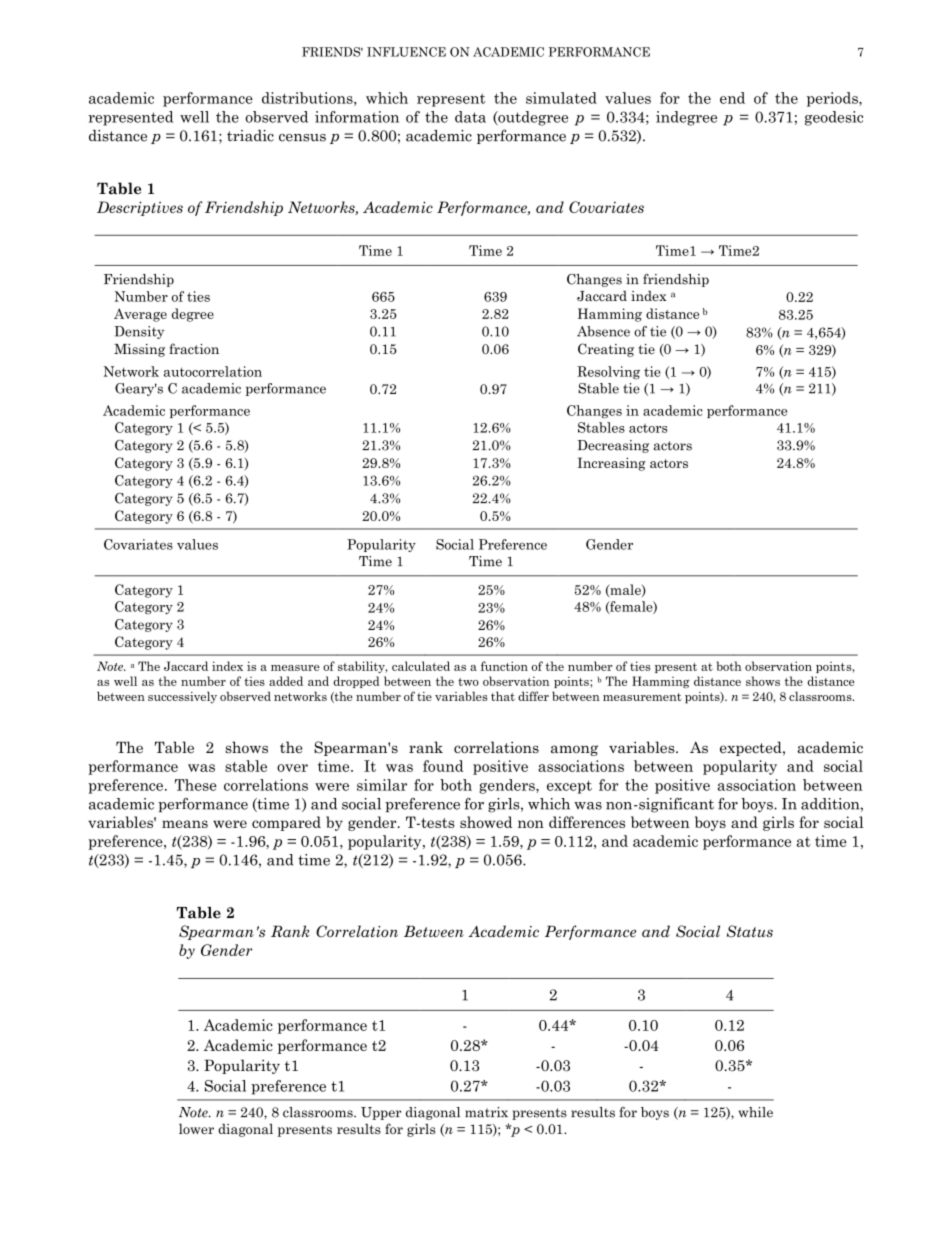  What do you see at coordinates (470, 117) in the screenshot?
I see `data` at bounding box center [470, 117].
